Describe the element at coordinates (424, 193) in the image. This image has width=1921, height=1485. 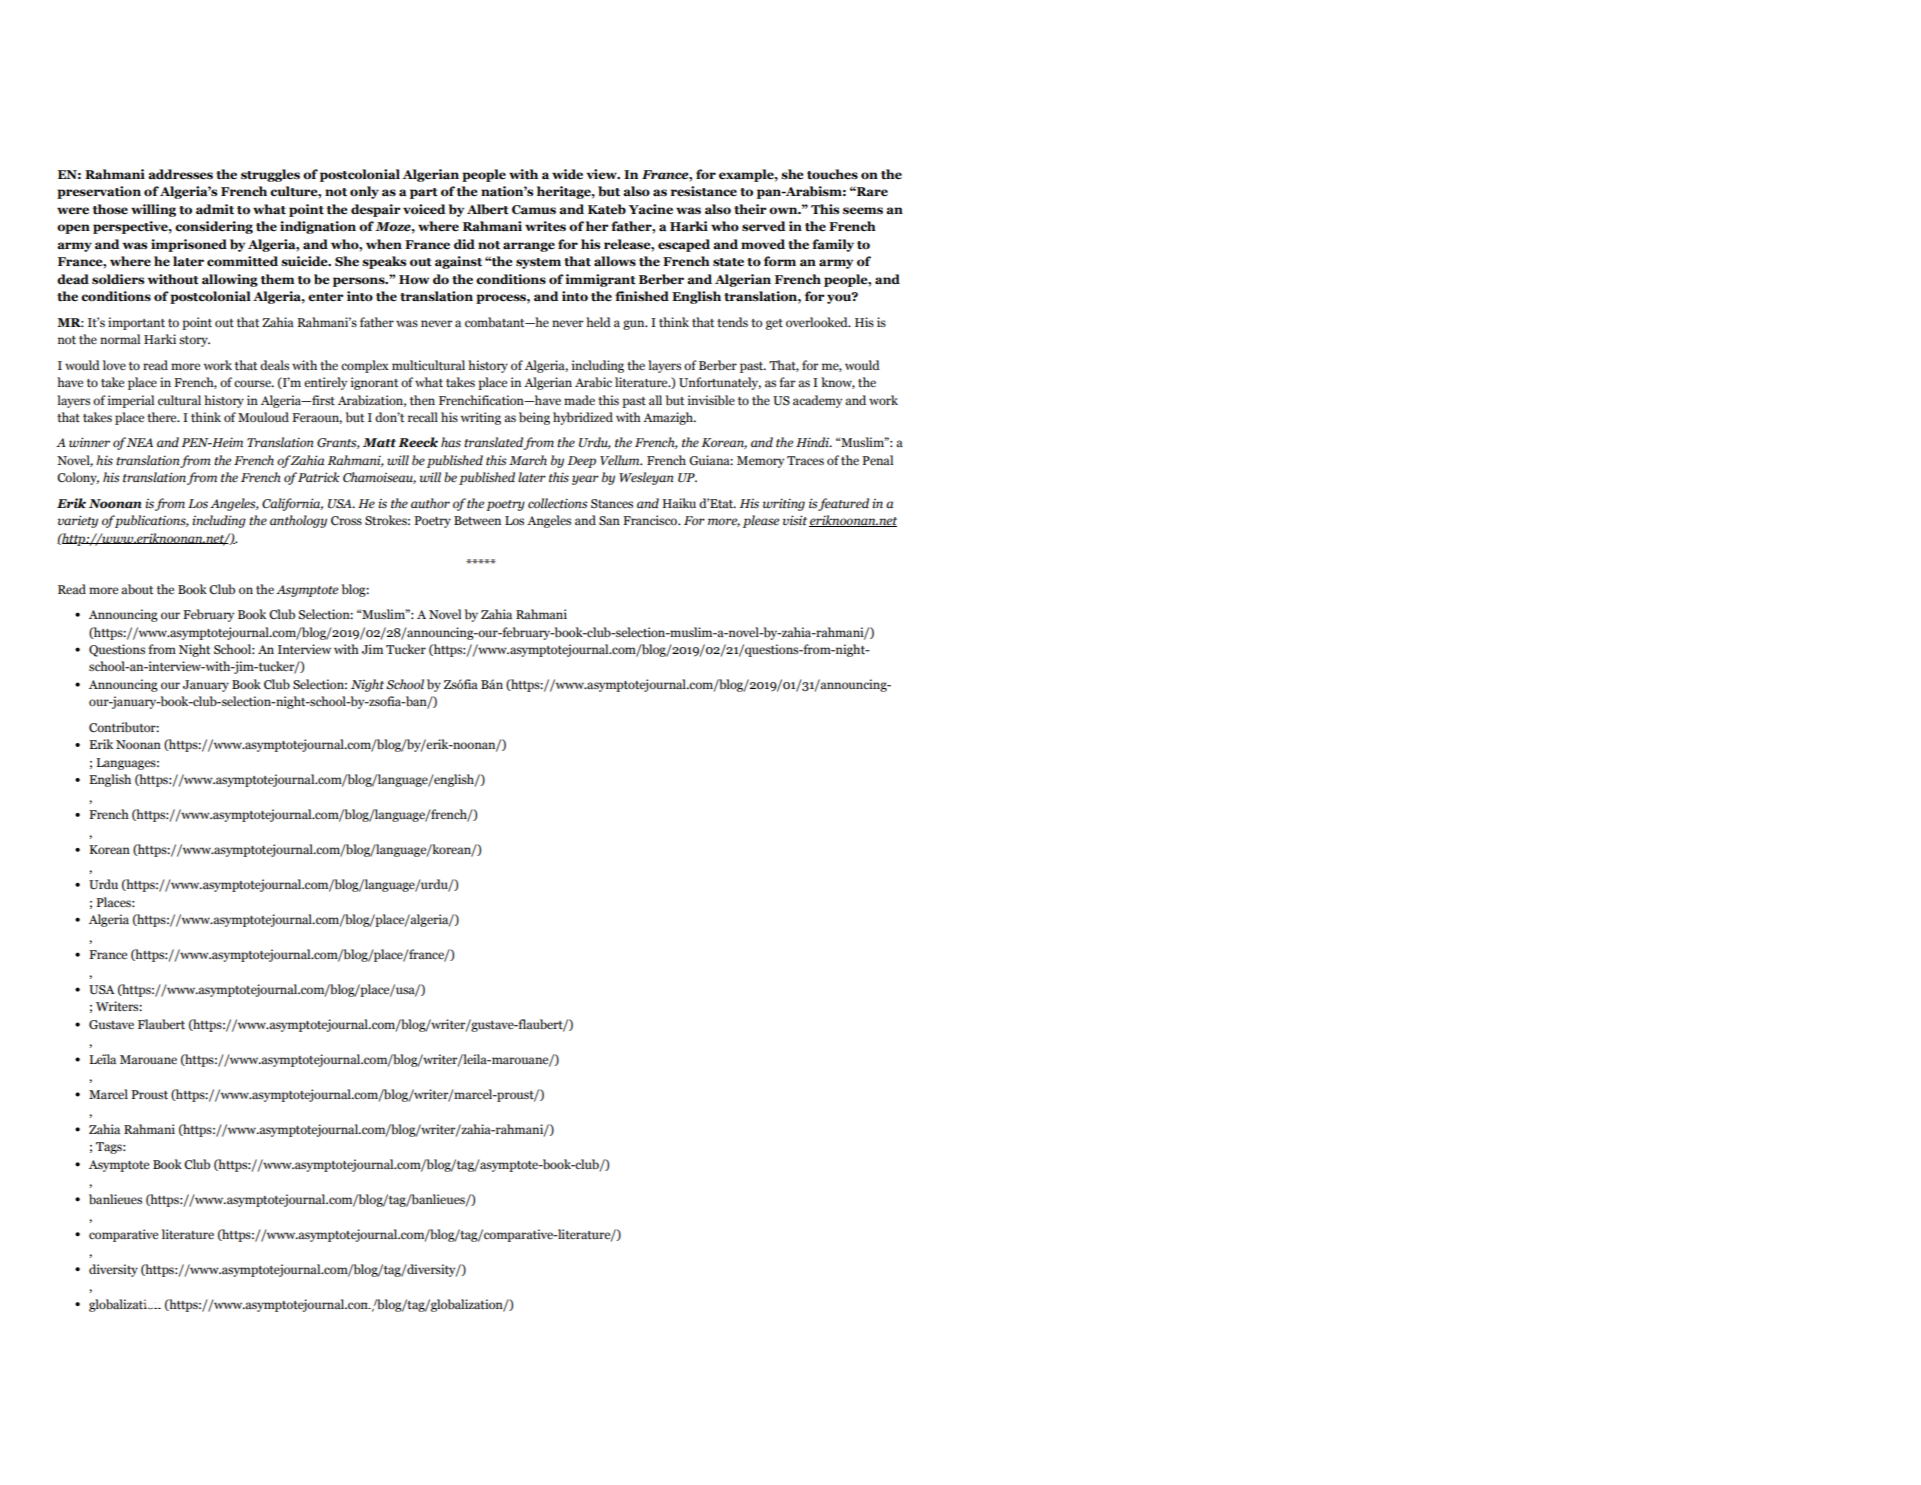
I see `part` at that location.
